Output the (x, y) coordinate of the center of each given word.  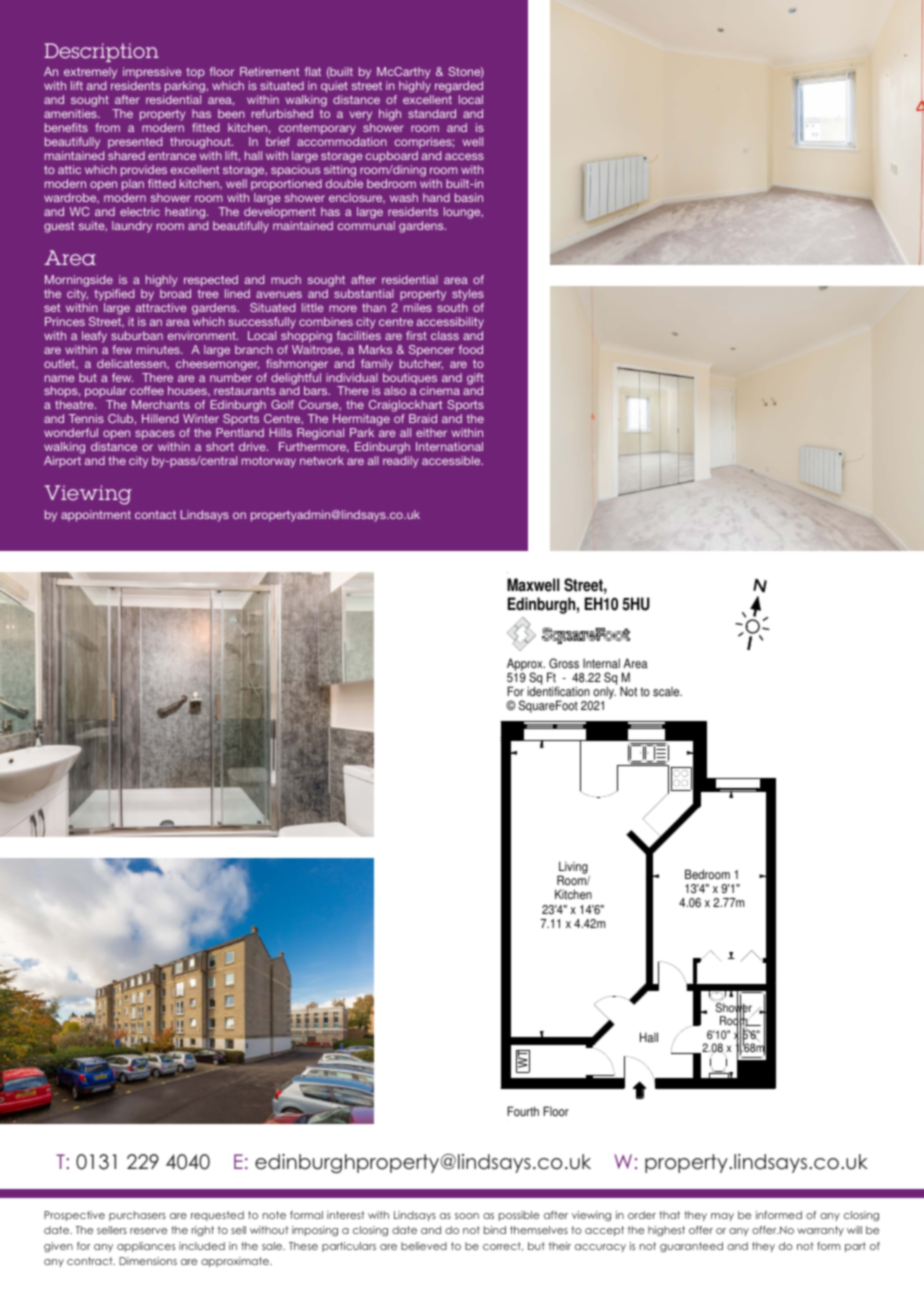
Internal (601, 663)
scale (667, 692)
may (722, 1217)
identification (558, 691)
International (449, 446)
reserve (148, 1231)
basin (469, 197)
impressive (153, 74)
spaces (155, 436)
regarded (458, 88)
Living (573, 869)
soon (467, 1216)
